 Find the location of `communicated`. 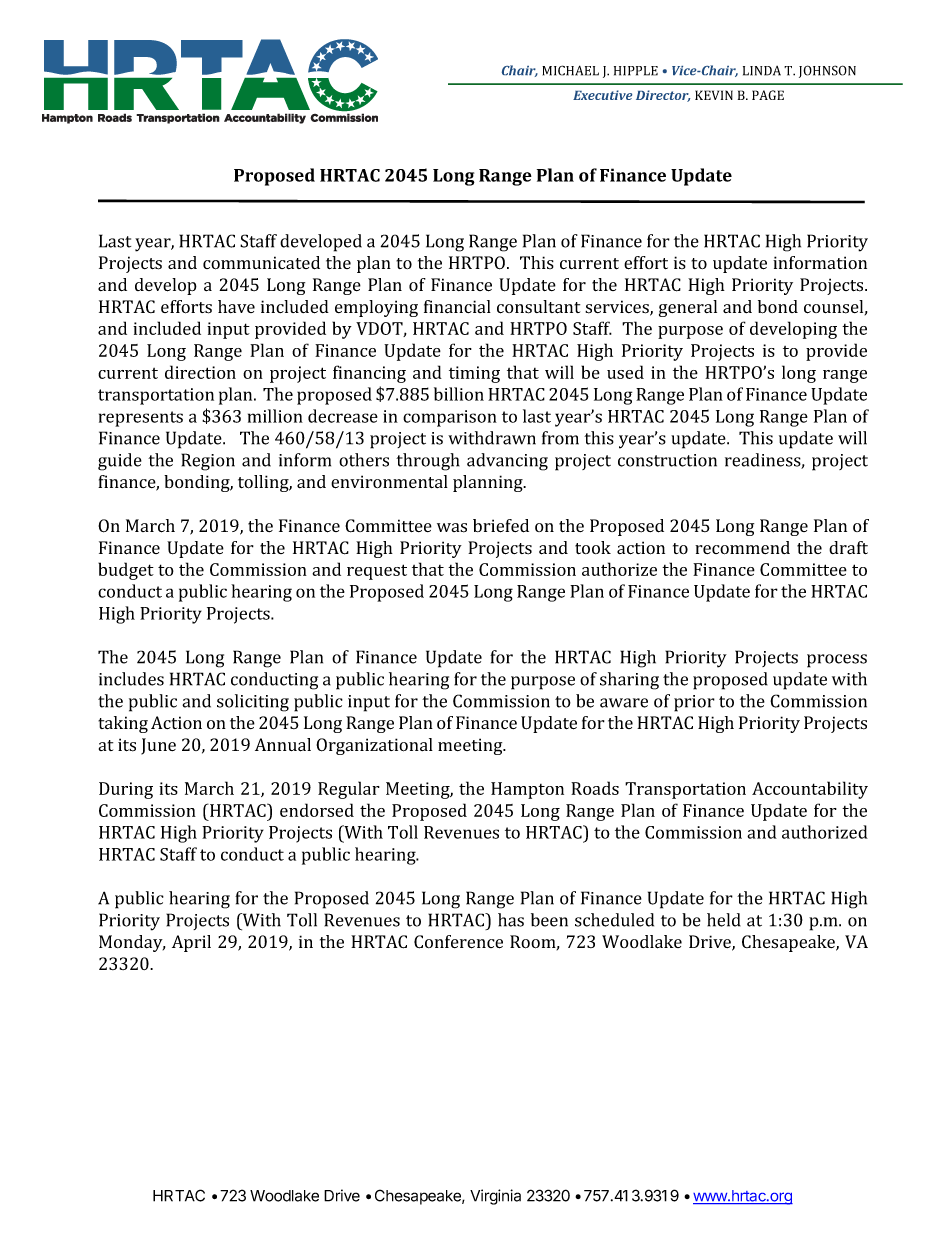

communicated is located at coordinates (261, 263).
